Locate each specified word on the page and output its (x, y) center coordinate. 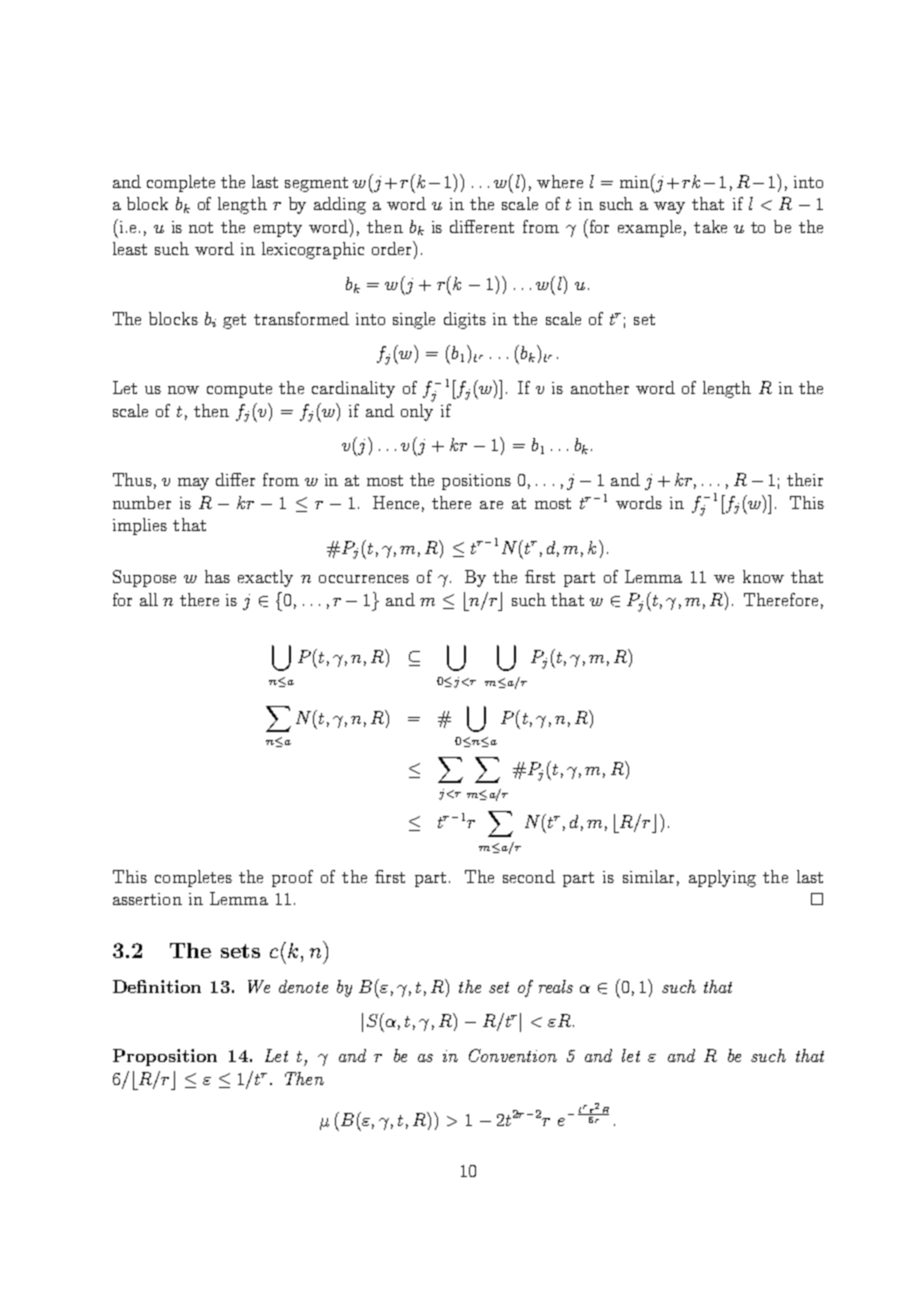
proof (292, 878)
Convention (513, 1055)
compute (239, 390)
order (393, 248)
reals (556, 986)
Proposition (165, 1057)
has (217, 576)
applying (722, 878)
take (710, 226)
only (417, 411)
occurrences (364, 579)
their (805, 479)
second (529, 876)
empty (278, 229)
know (763, 576)
